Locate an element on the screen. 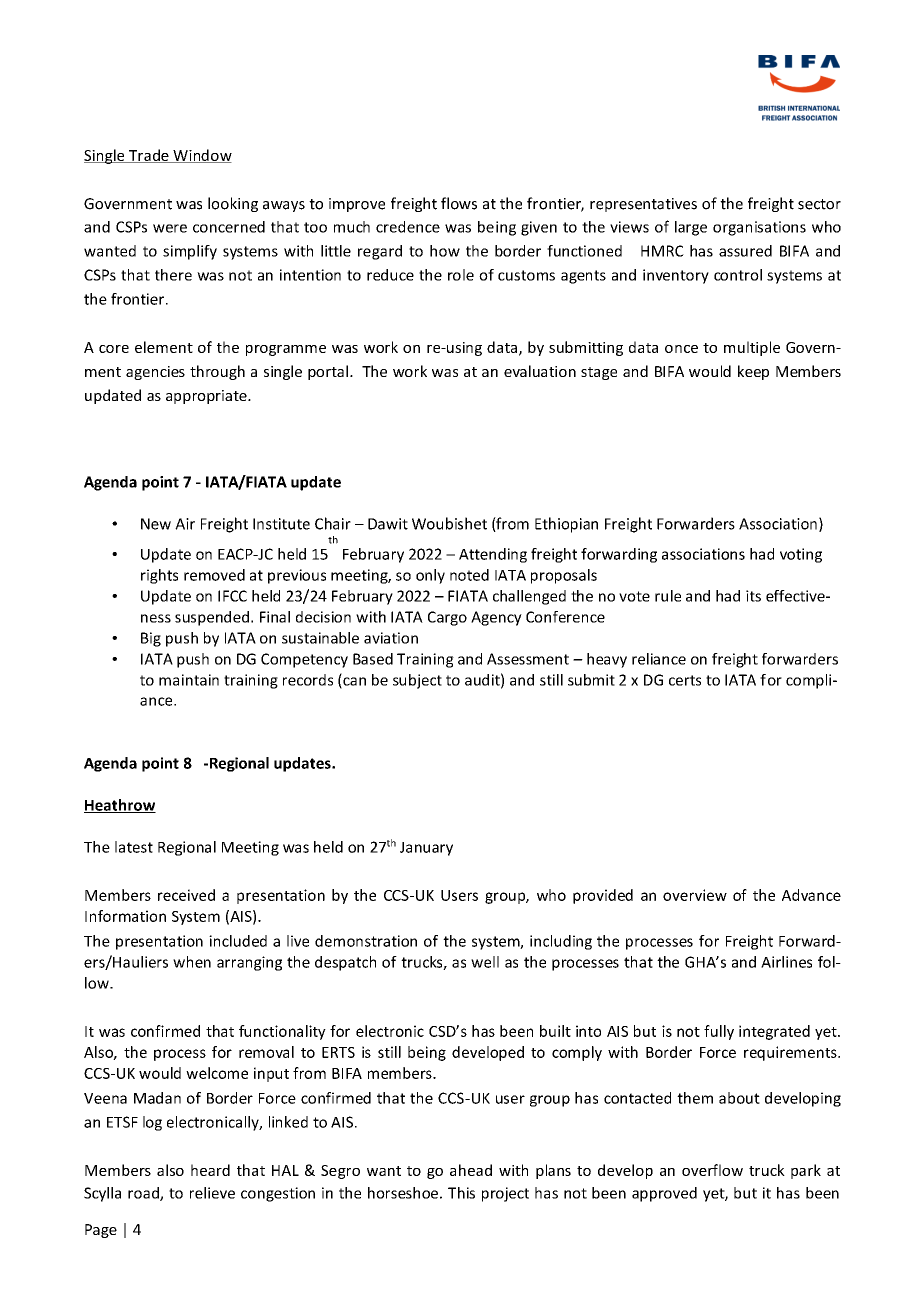 The height and width of the screenshot is (1308, 924). Airlines is located at coordinates (786, 962).
